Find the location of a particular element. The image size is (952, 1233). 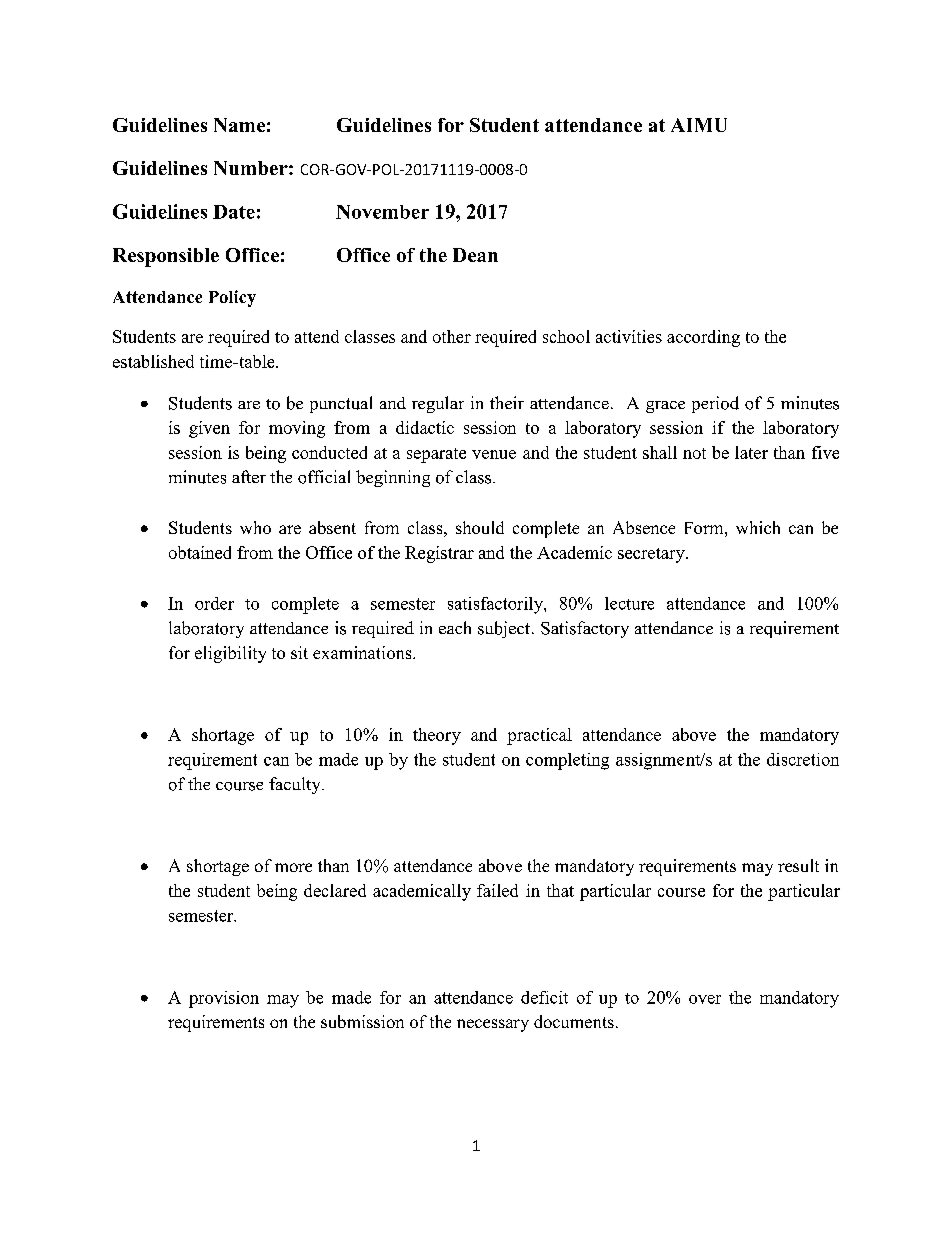

which is located at coordinates (758, 527).
